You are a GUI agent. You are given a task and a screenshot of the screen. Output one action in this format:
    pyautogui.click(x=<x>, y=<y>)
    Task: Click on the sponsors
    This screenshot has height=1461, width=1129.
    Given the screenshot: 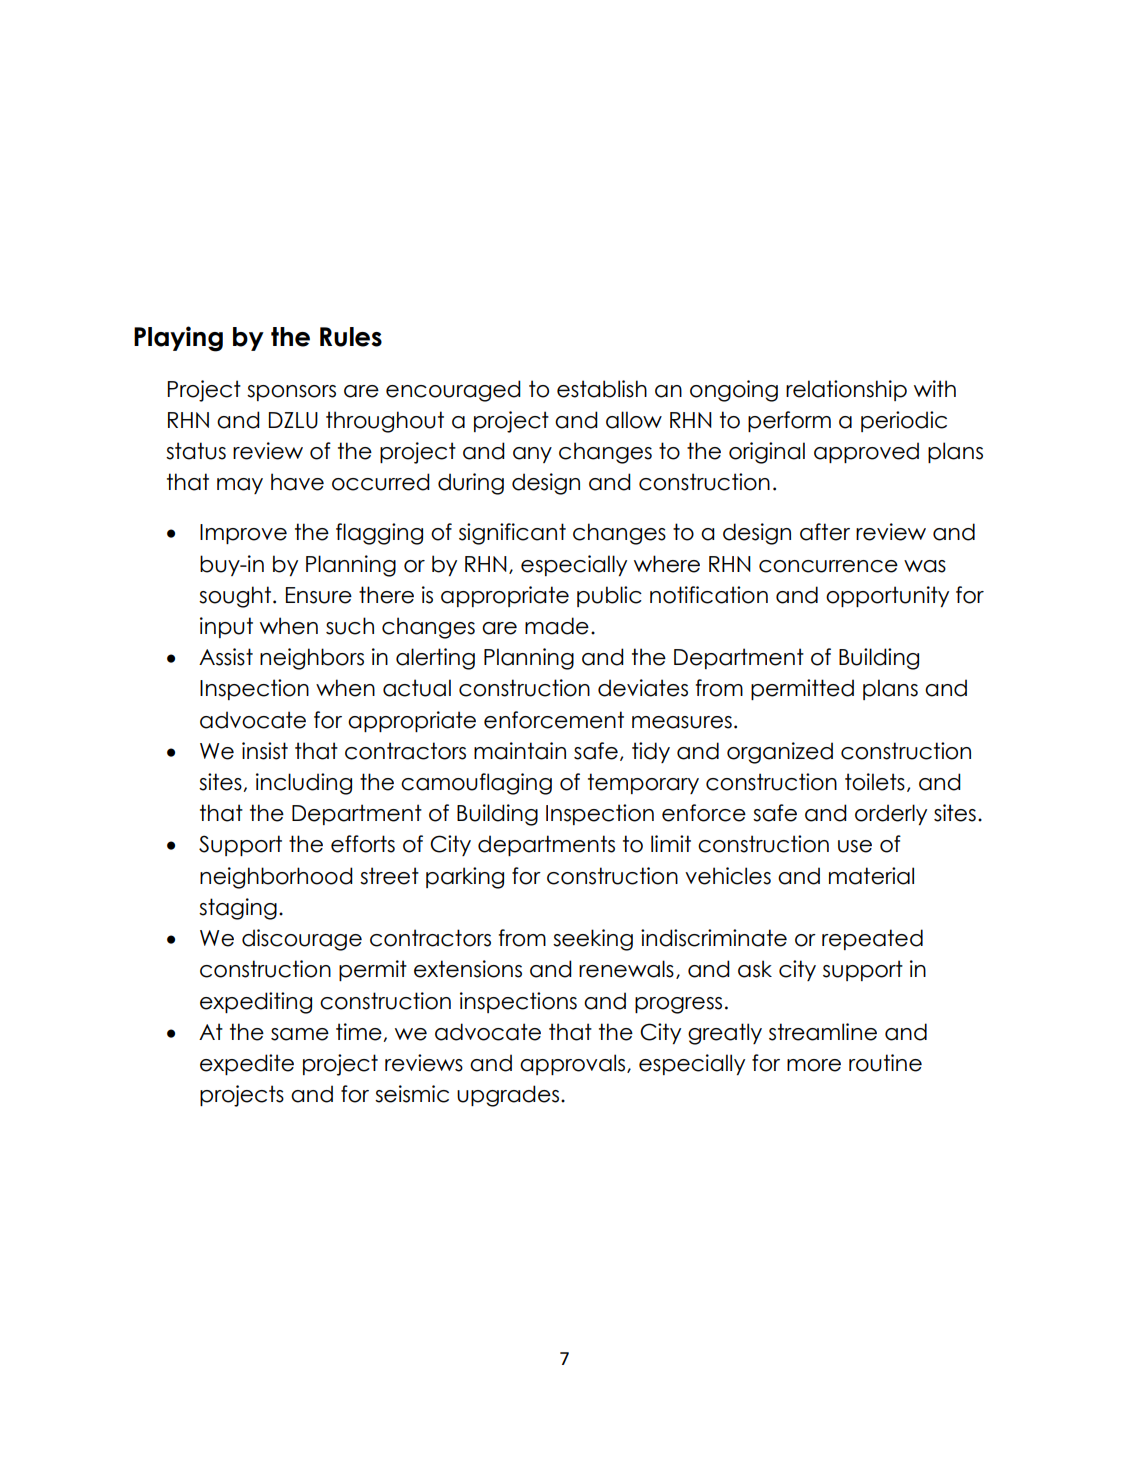 What is the action you would take?
    pyautogui.click(x=291, y=393)
